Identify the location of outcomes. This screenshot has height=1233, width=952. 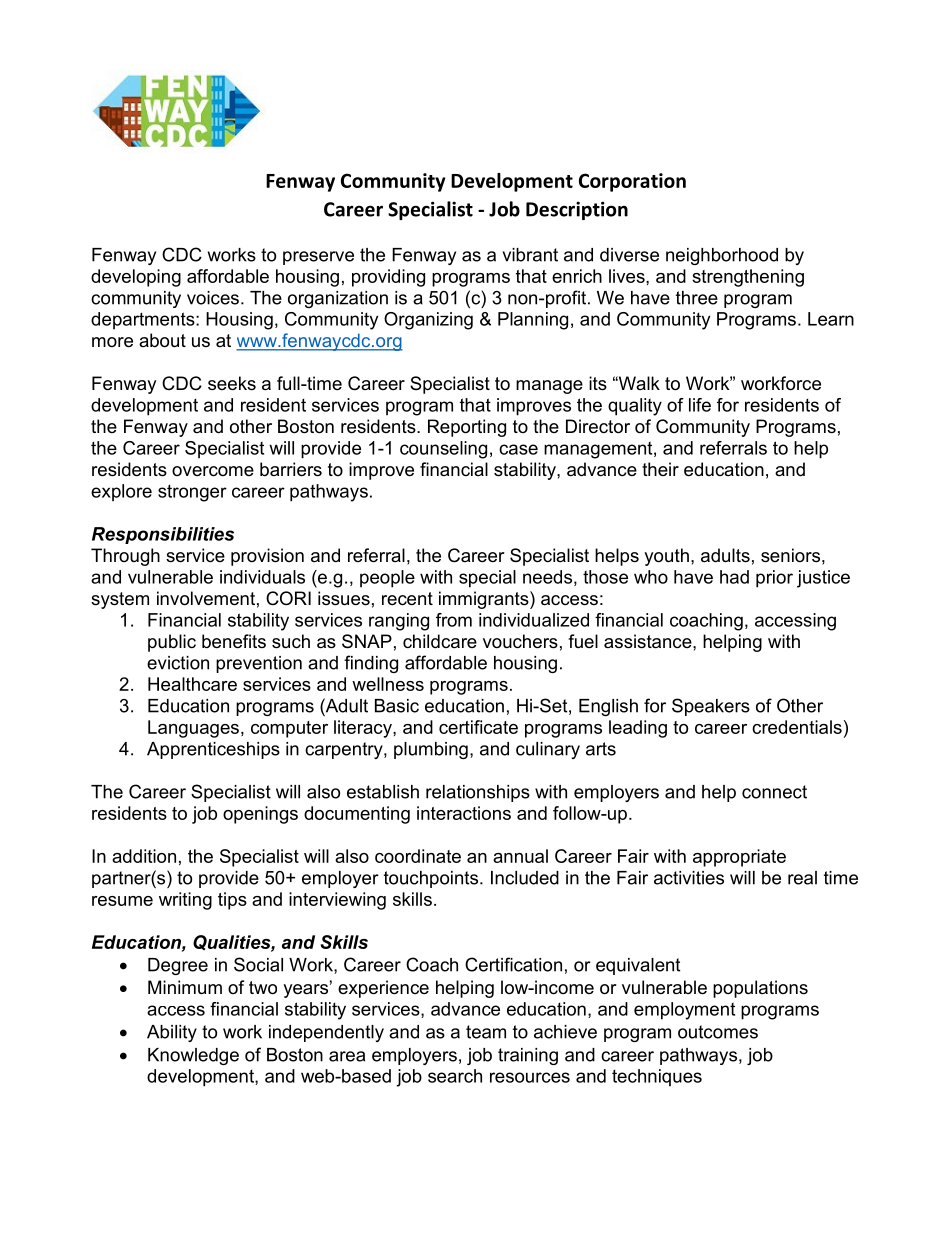
(718, 1032).
